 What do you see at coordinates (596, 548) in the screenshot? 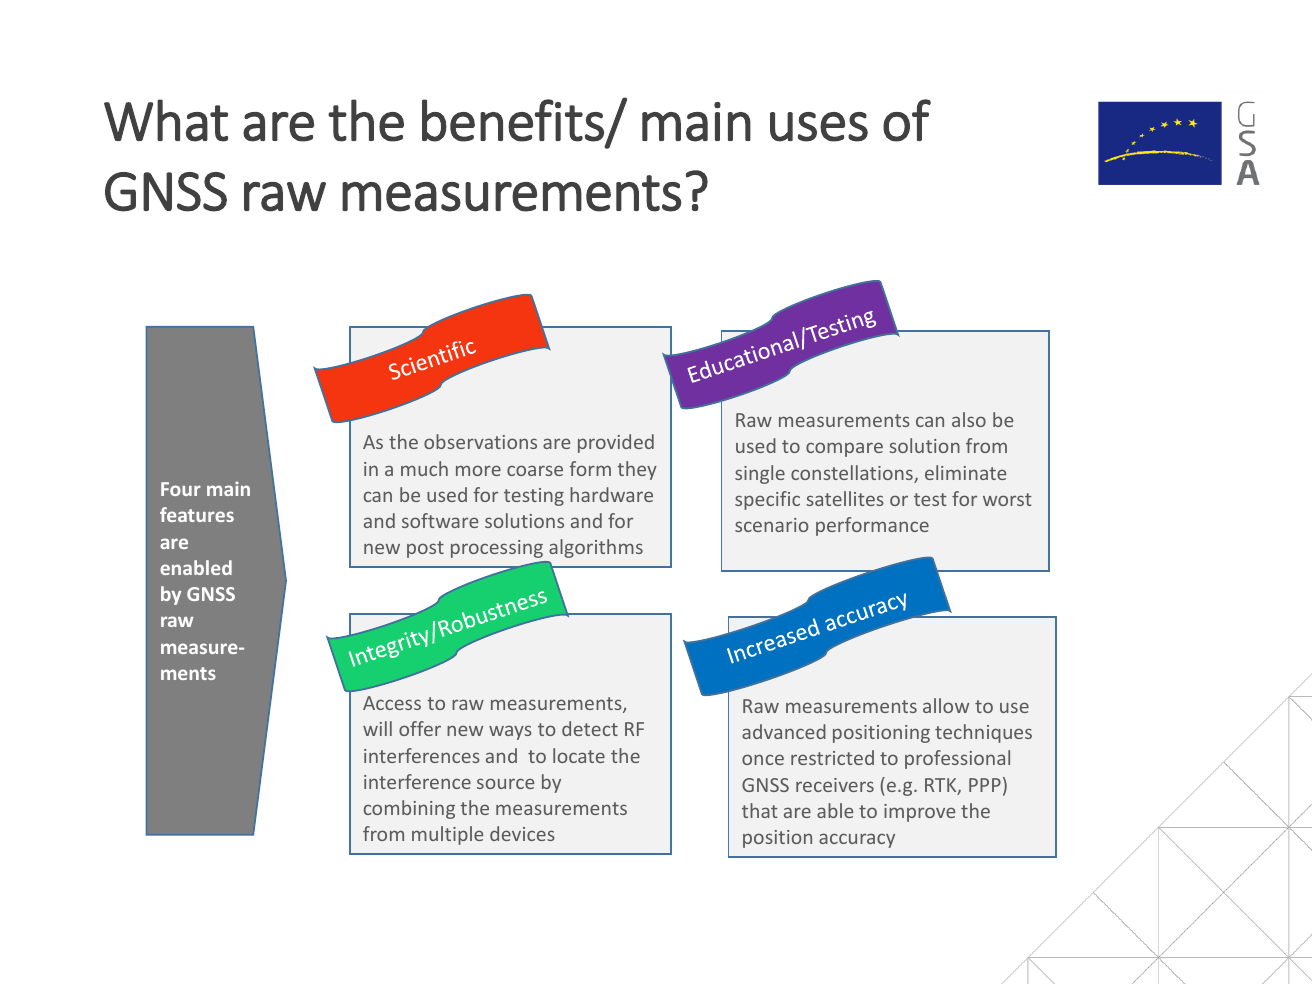
I see `algorithms` at bounding box center [596, 548].
